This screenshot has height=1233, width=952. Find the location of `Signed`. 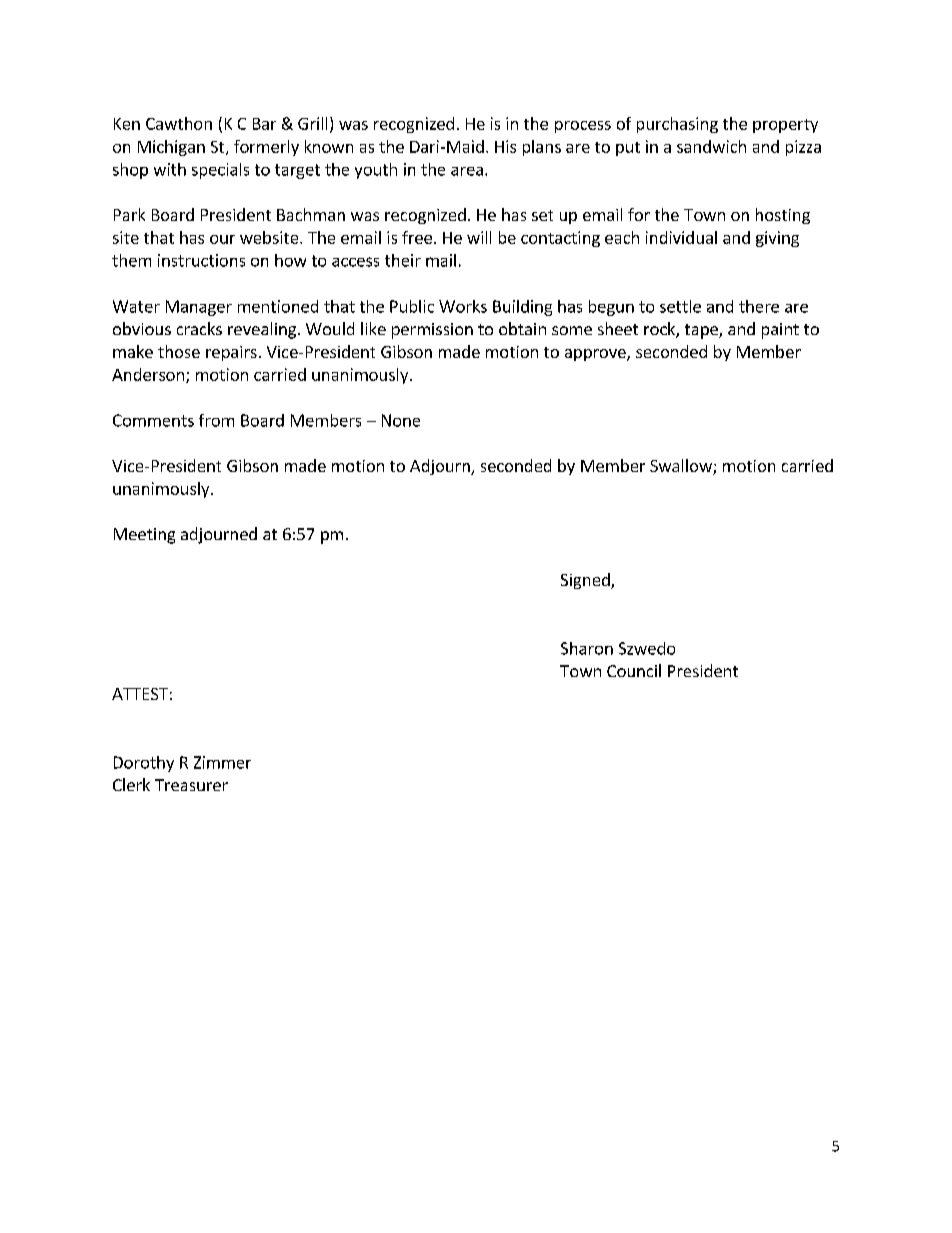

Signed is located at coordinates (586, 581).
